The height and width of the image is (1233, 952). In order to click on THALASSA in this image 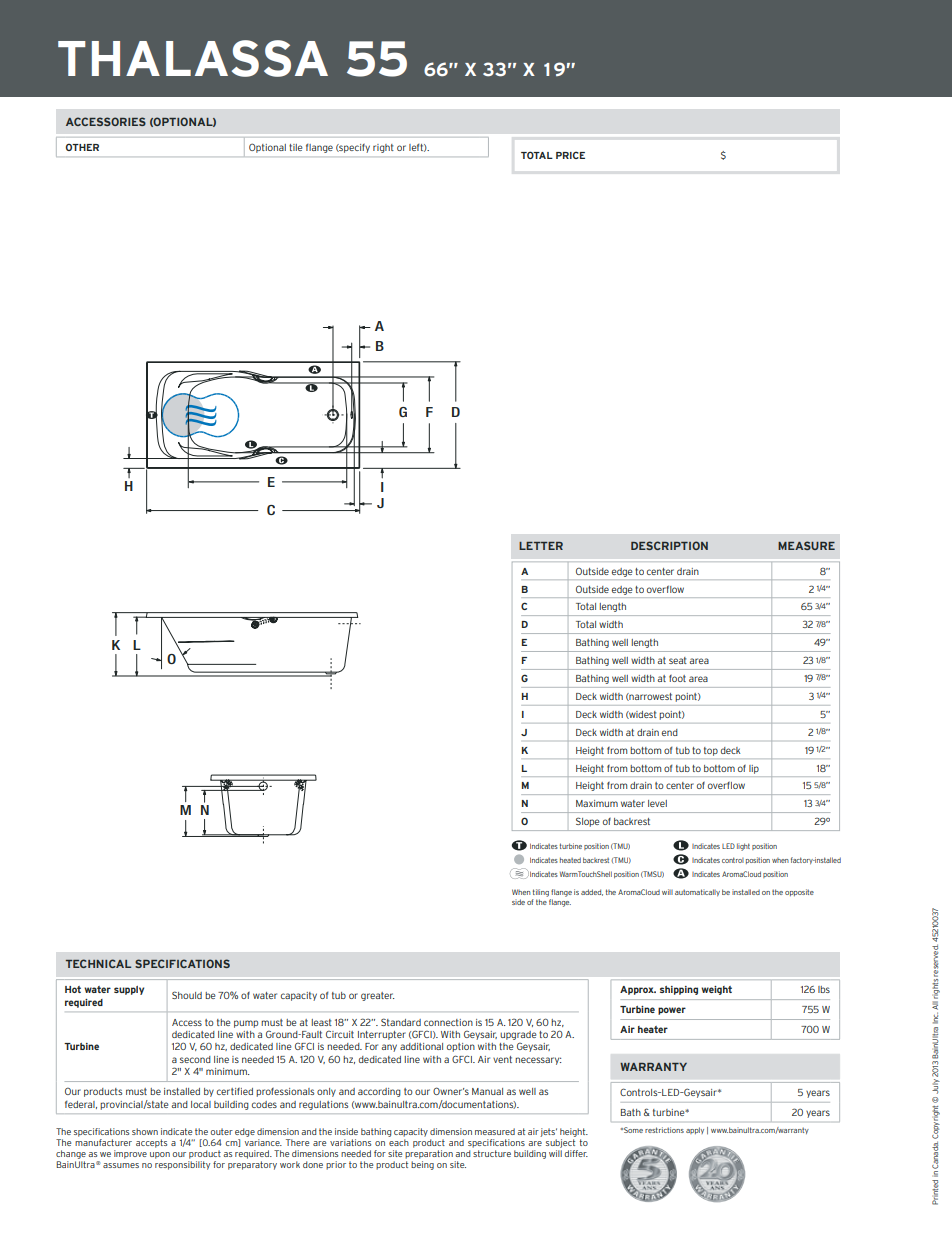, I will do `click(193, 58)`.
